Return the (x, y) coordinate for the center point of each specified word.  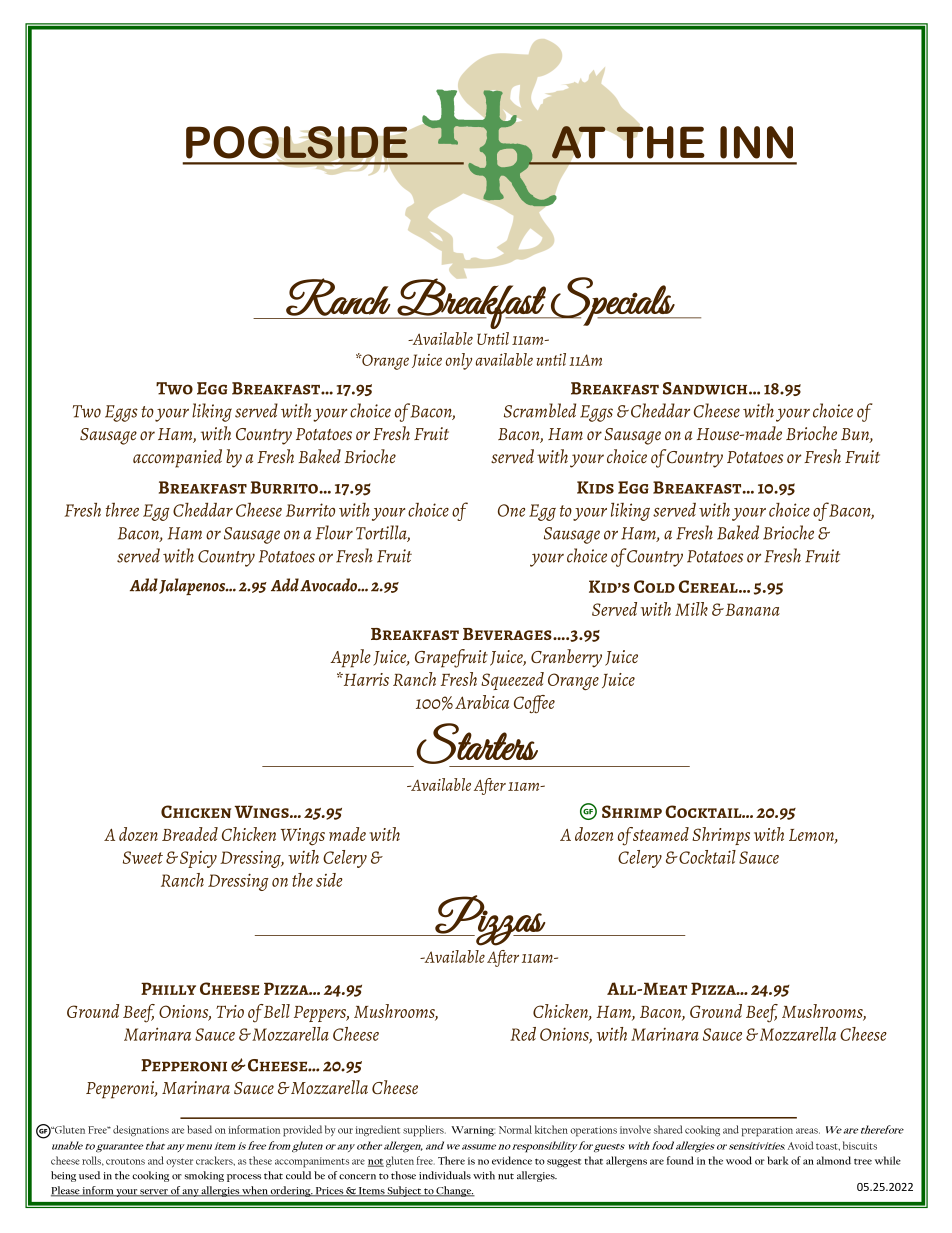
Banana (751, 609)
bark (778, 1160)
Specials (612, 301)
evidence (512, 1160)
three (122, 510)
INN (756, 142)
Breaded (190, 834)
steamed (659, 834)
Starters (477, 743)
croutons (125, 1161)
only (459, 361)
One (511, 510)
